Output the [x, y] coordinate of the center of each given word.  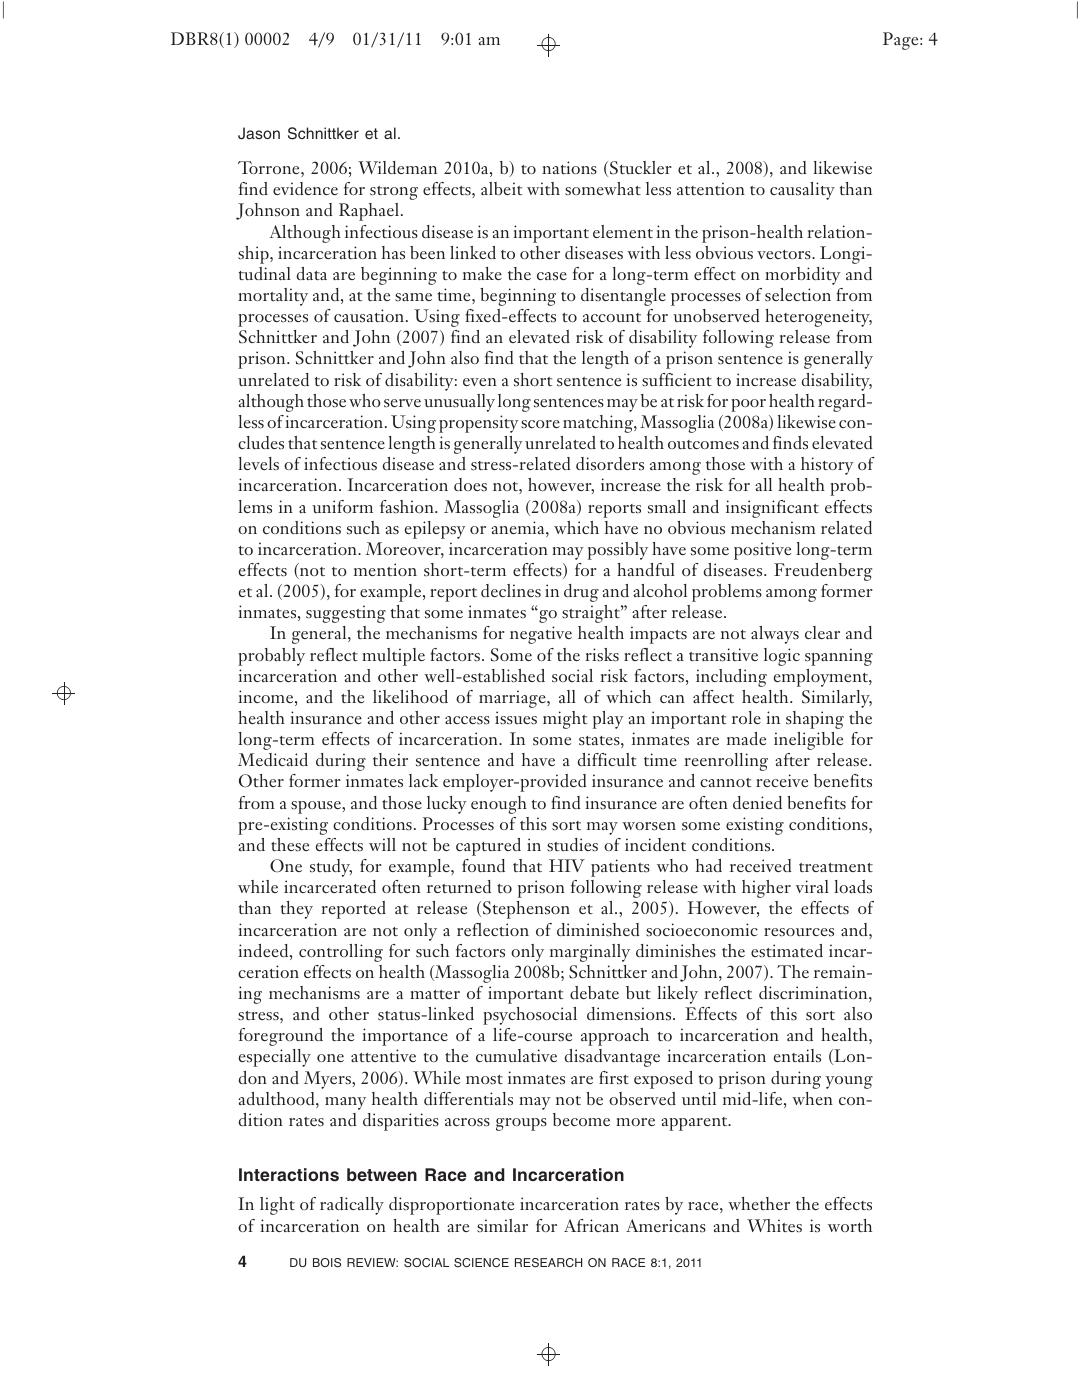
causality [802, 191]
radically [352, 1206]
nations [569, 168]
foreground [281, 1037]
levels [258, 463]
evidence [305, 188]
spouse [317, 807]
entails [797, 1055]
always [775, 635]
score [540, 424]
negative [541, 635]
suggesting [346, 614]
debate [594, 992]
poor [748, 405]
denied [757, 802]
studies [572, 844]
